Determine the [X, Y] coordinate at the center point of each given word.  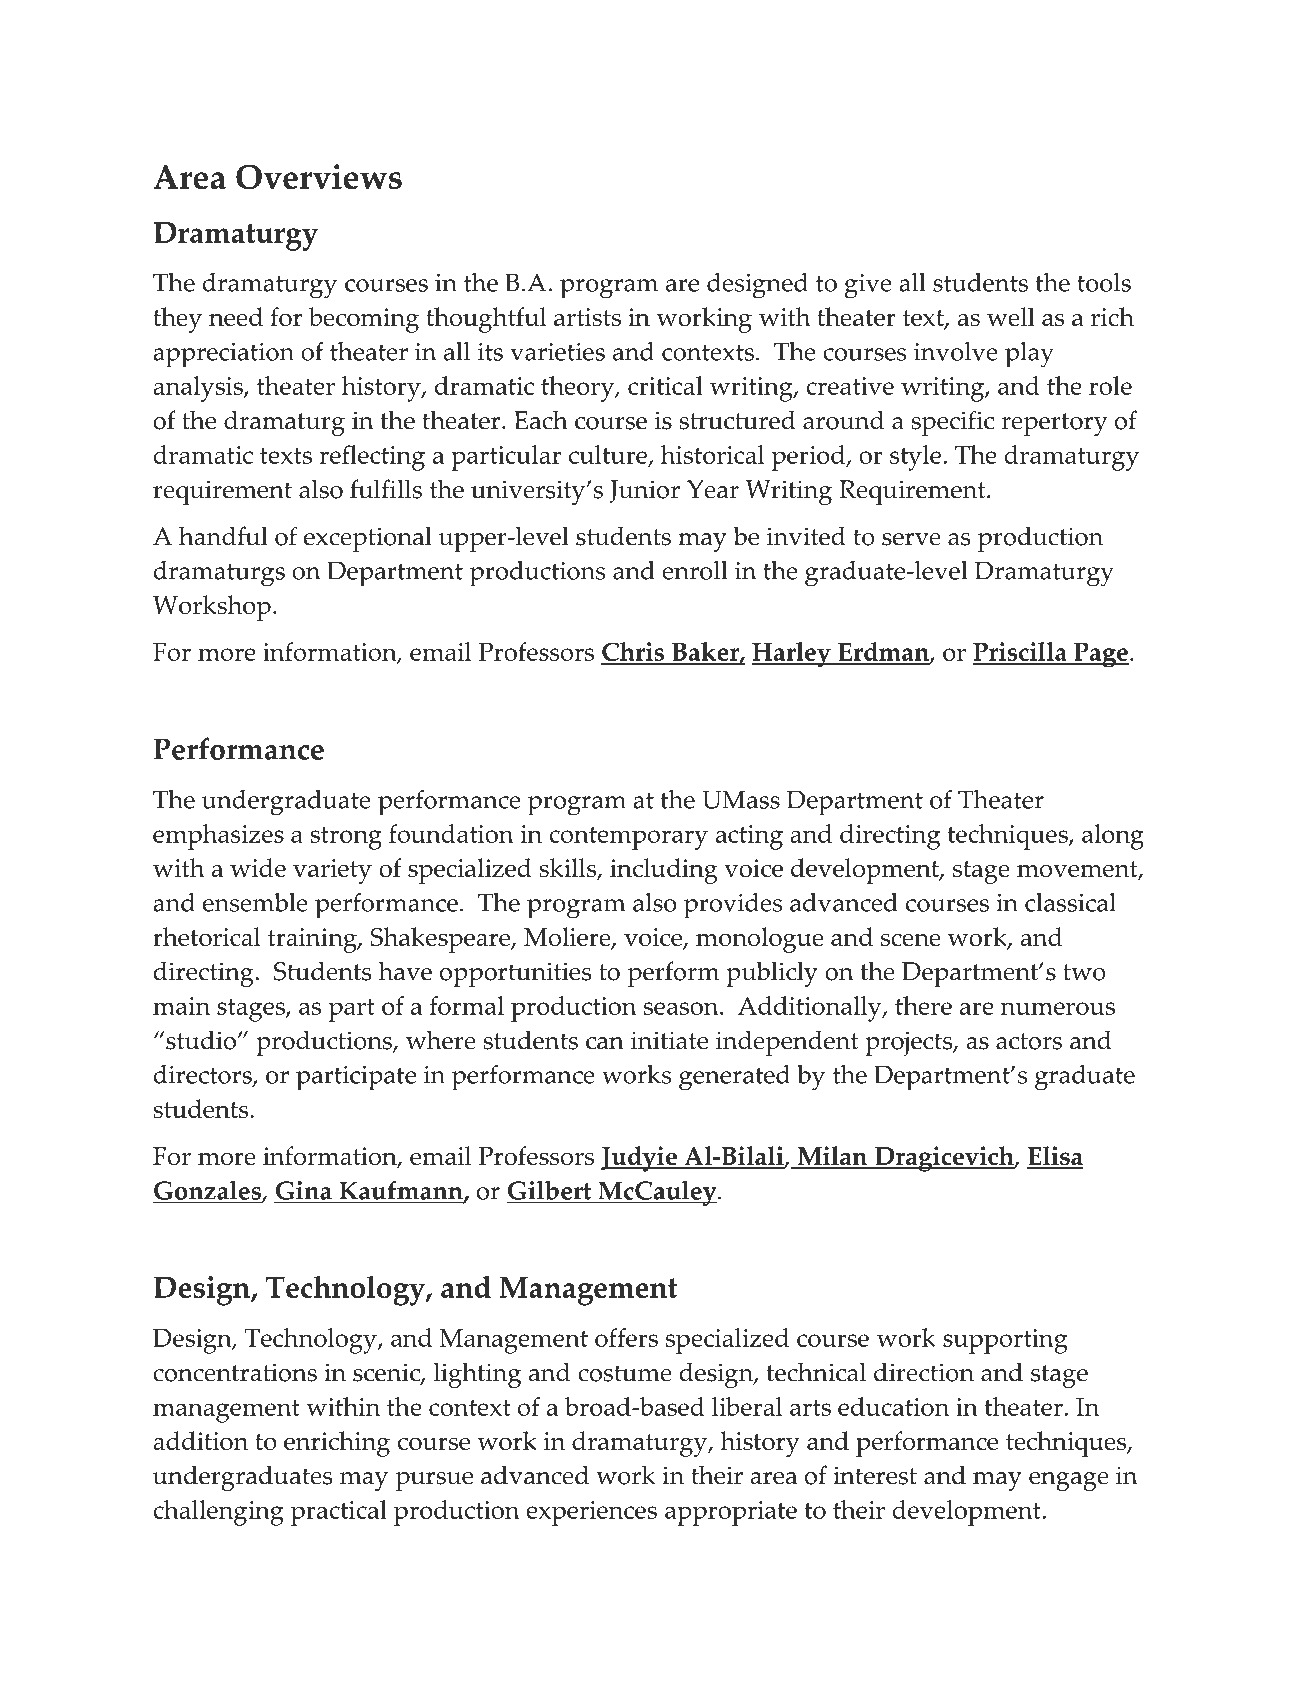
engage [1069, 1481]
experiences [591, 1513]
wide [258, 867]
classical [1070, 902]
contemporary [628, 838]
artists [587, 317]
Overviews [319, 177]
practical [339, 1513]
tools [1104, 282]
